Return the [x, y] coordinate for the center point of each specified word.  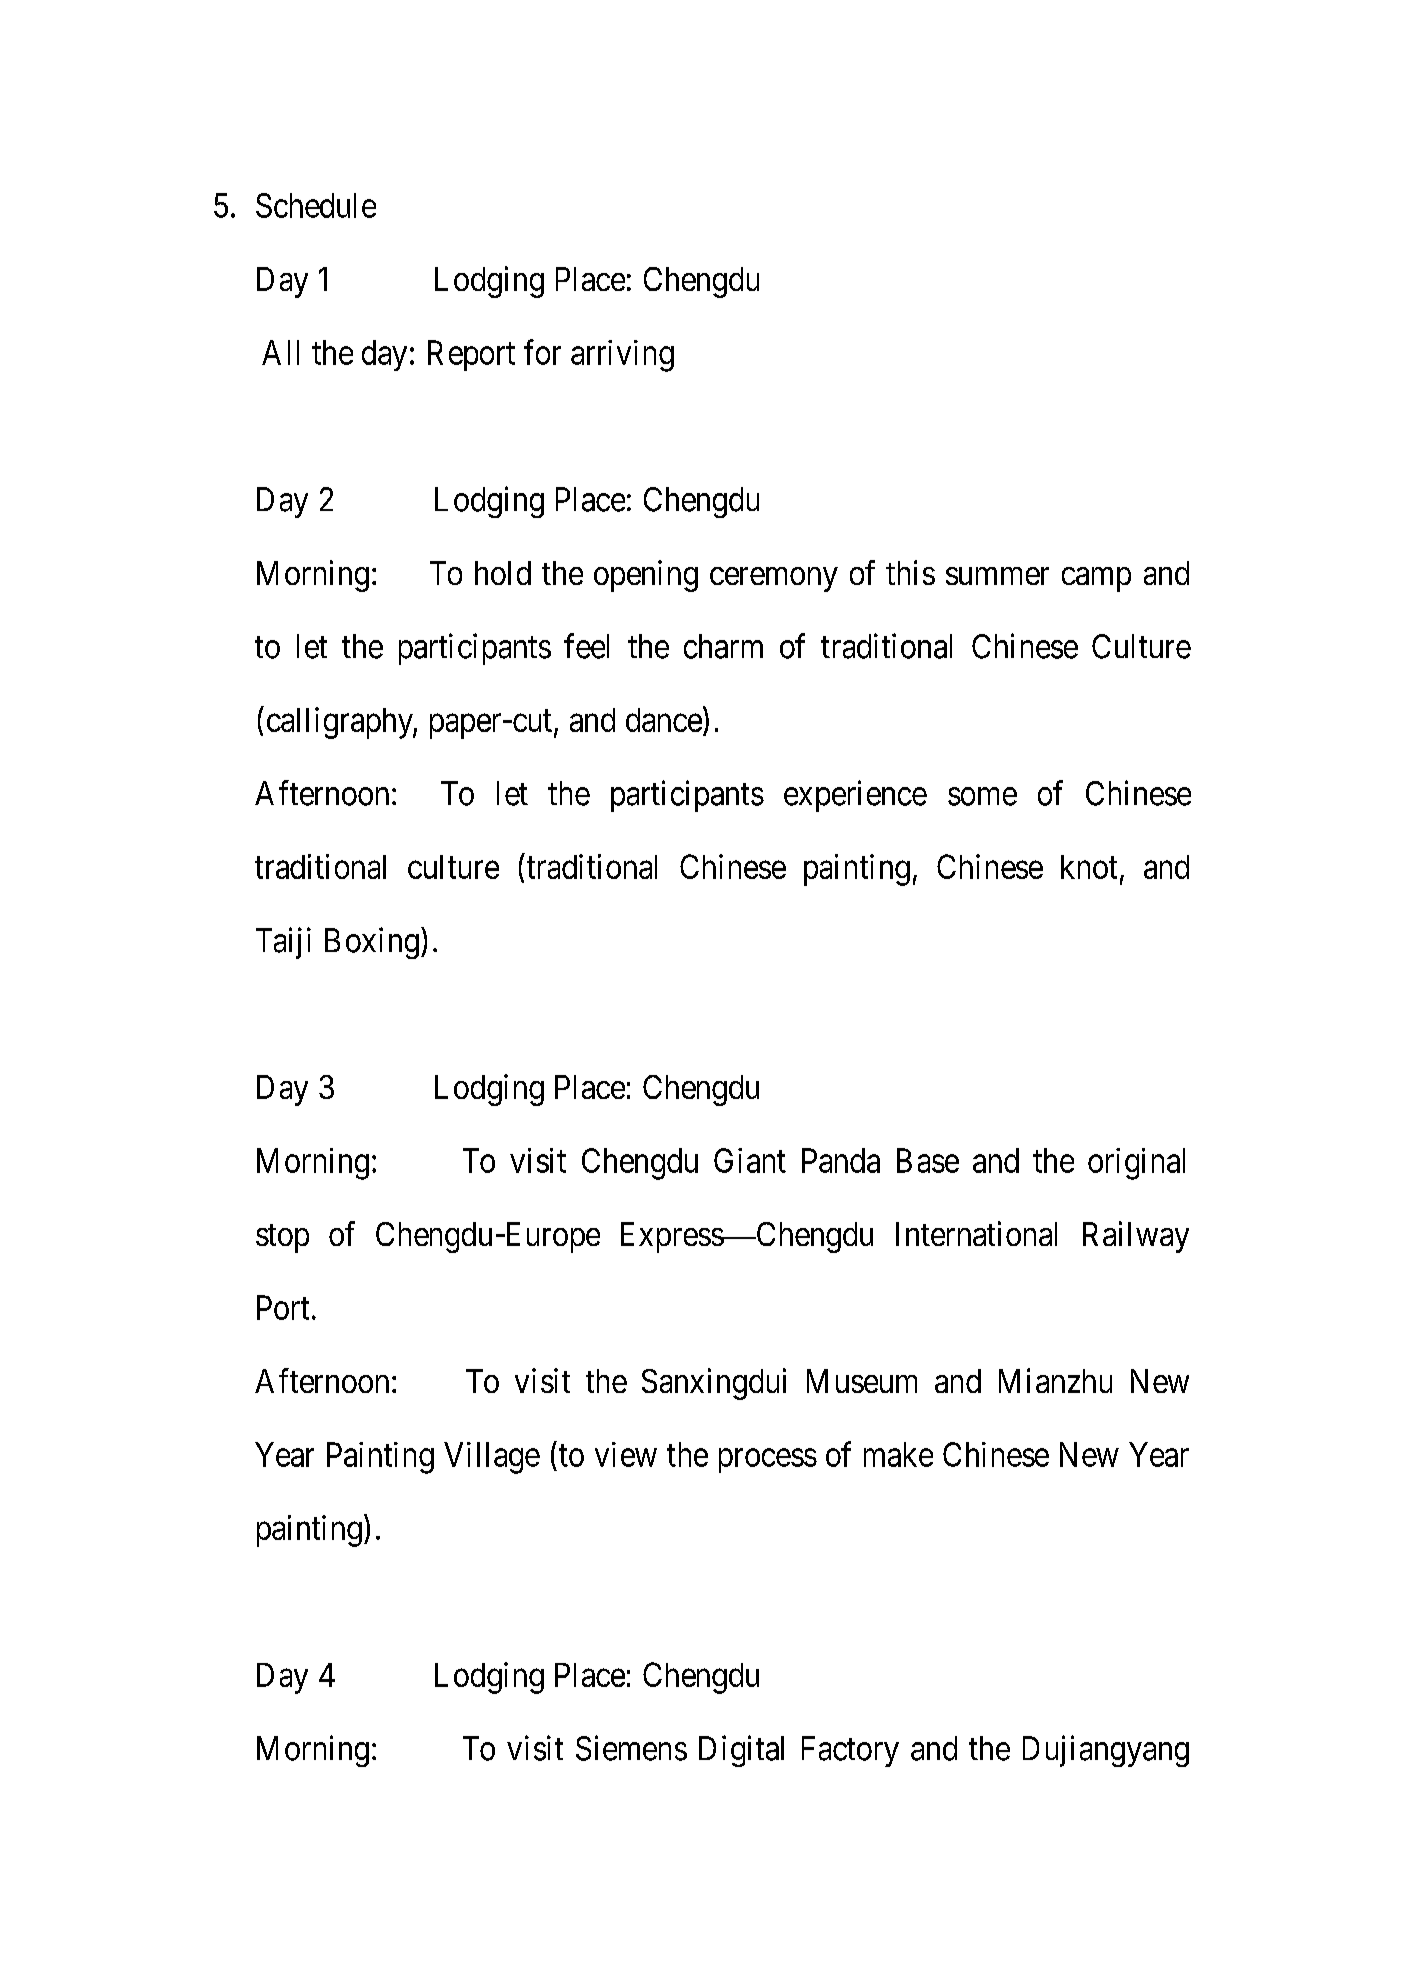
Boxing [372, 943]
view [626, 1454]
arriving [622, 356]
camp [1096, 579]
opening [646, 576]
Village [492, 1458]
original [1136, 1164]
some [982, 797]
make [898, 1454]
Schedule [316, 205]
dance [664, 720]
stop [282, 1238]
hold [503, 573]
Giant [750, 1160]
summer [997, 576]
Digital [741, 1751]
